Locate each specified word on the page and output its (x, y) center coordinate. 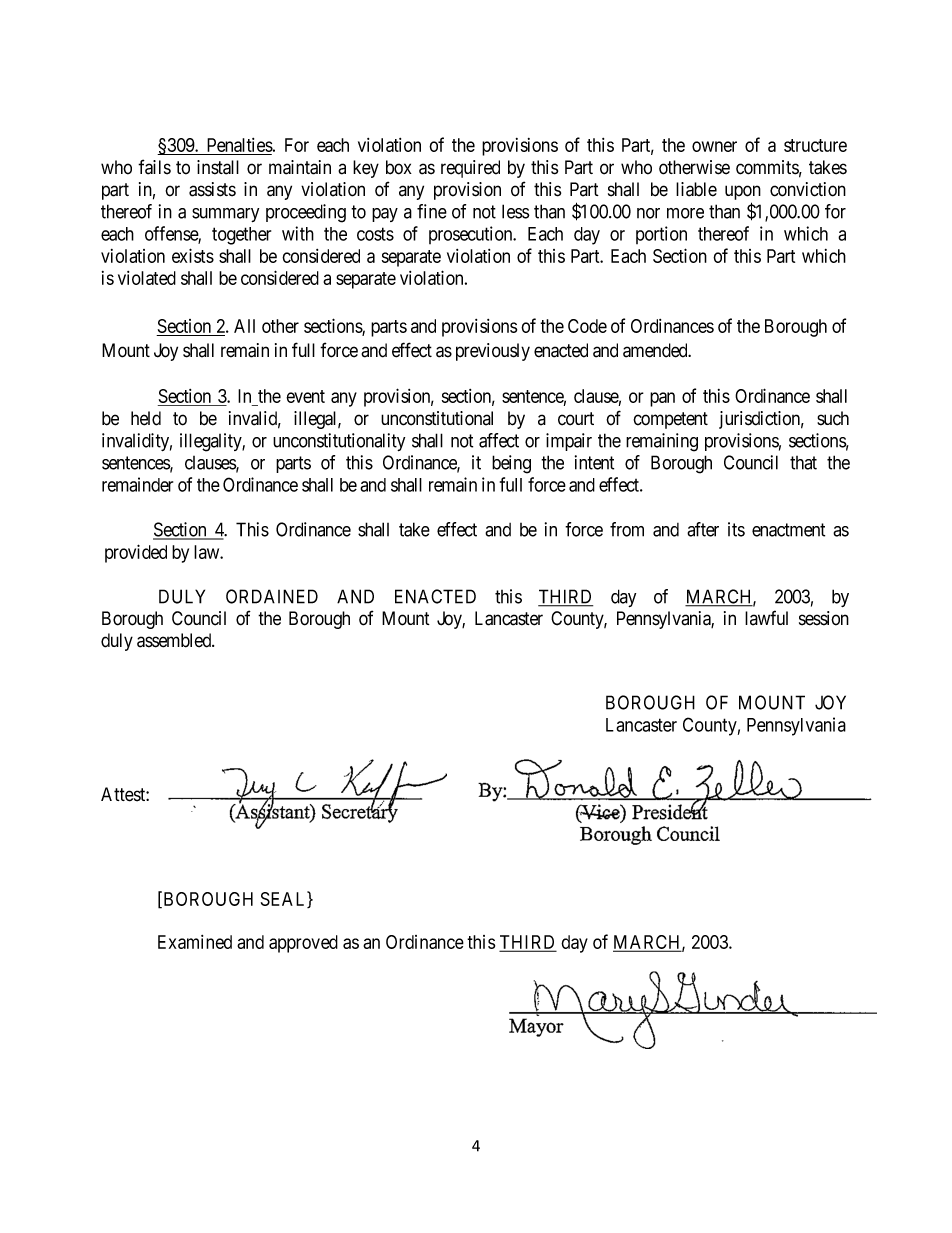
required (470, 169)
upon (743, 194)
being (511, 464)
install (218, 167)
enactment (788, 530)
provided (136, 553)
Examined (195, 942)
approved (303, 944)
